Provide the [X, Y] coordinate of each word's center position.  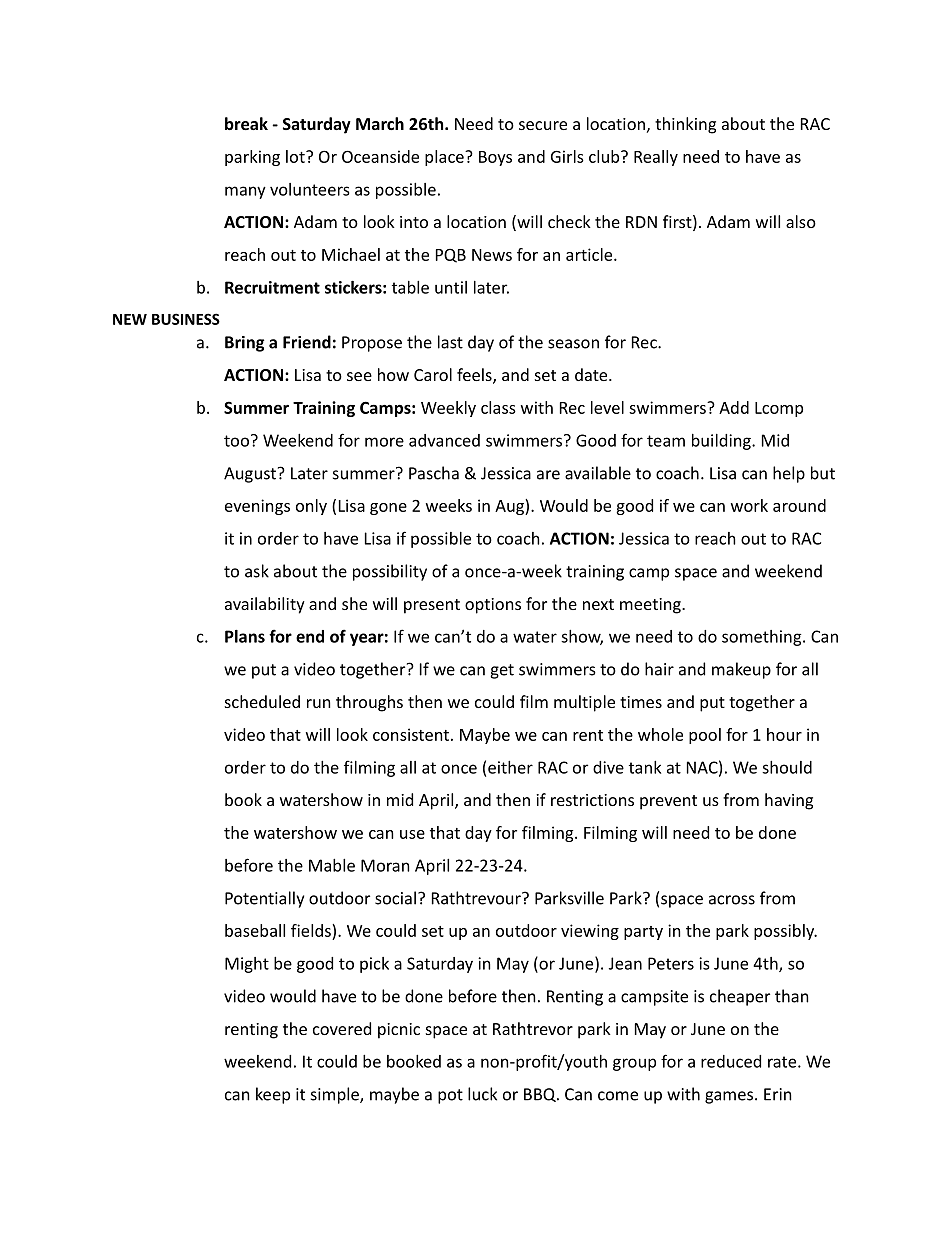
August [250, 475]
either [510, 767]
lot [296, 156]
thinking [685, 125]
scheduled [262, 701]
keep [273, 1095]
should [787, 767]
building [722, 442]
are [548, 475]
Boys [495, 158]
